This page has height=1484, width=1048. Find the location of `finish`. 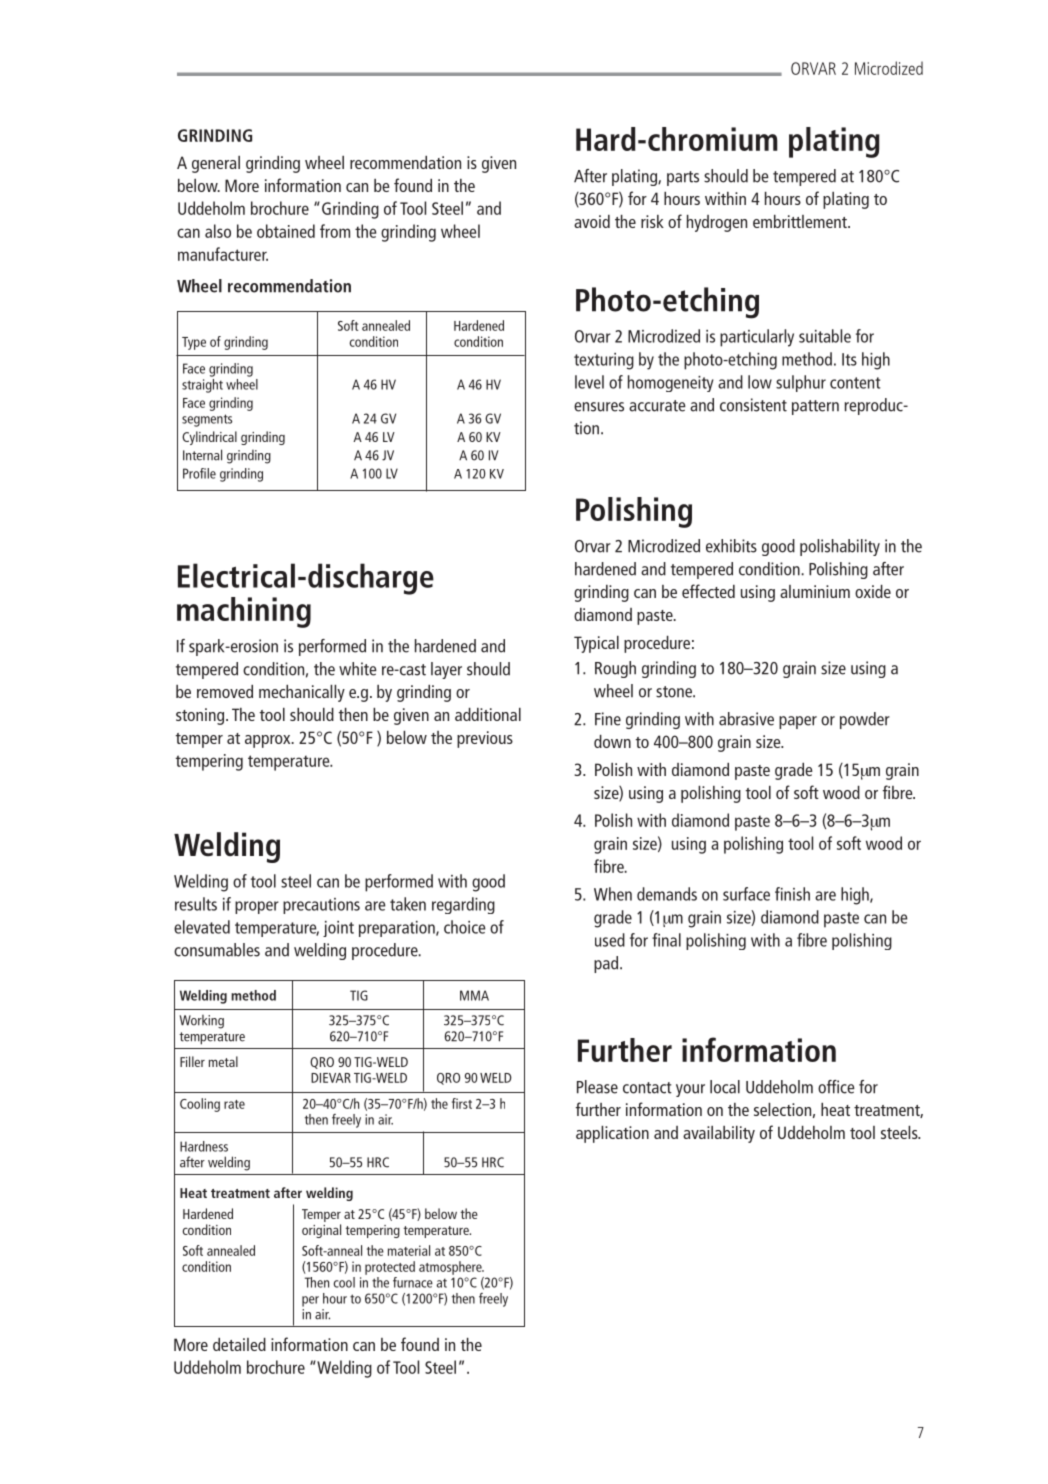

finish is located at coordinates (792, 894).
